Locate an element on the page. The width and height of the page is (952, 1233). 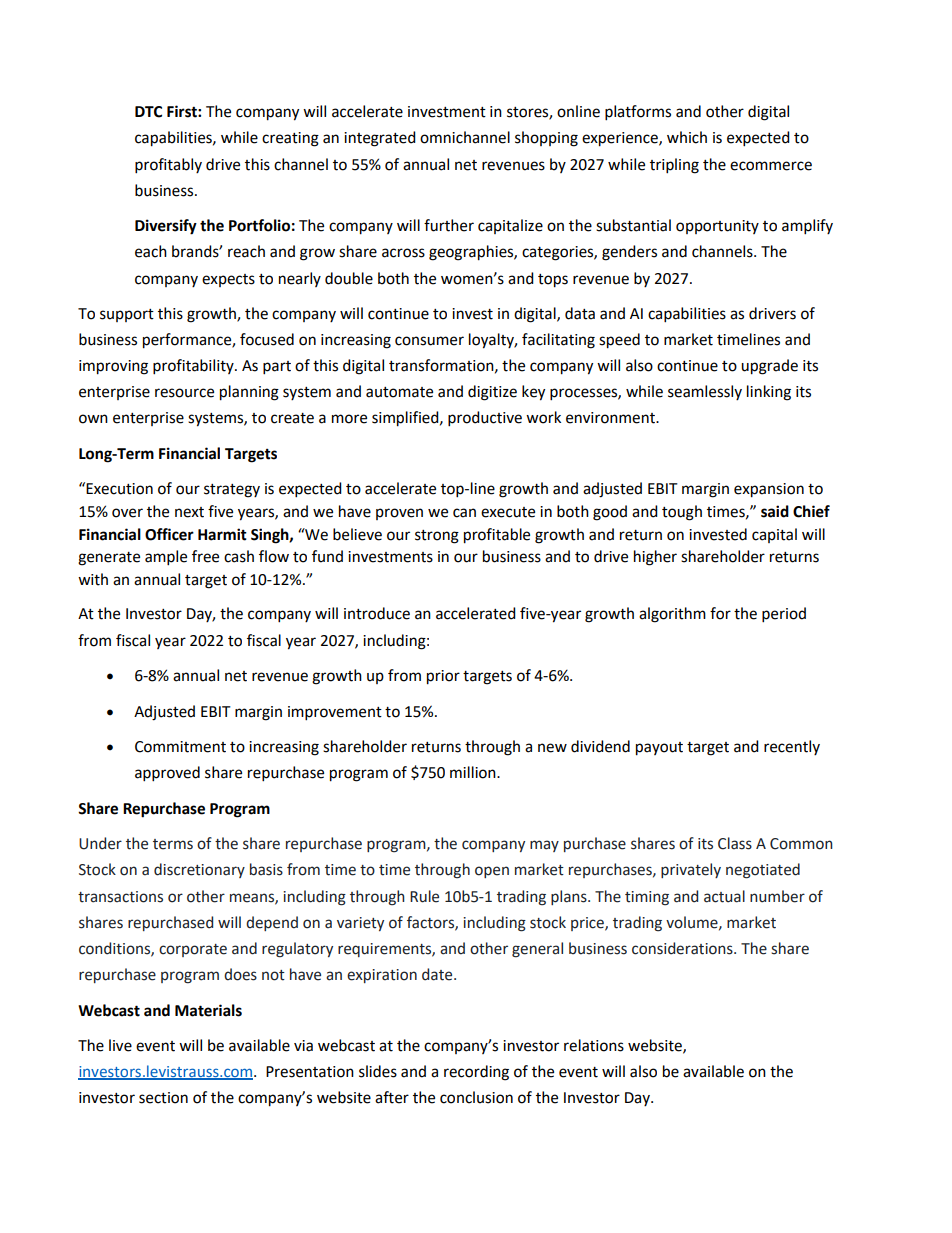
strategy is located at coordinates (232, 491).
